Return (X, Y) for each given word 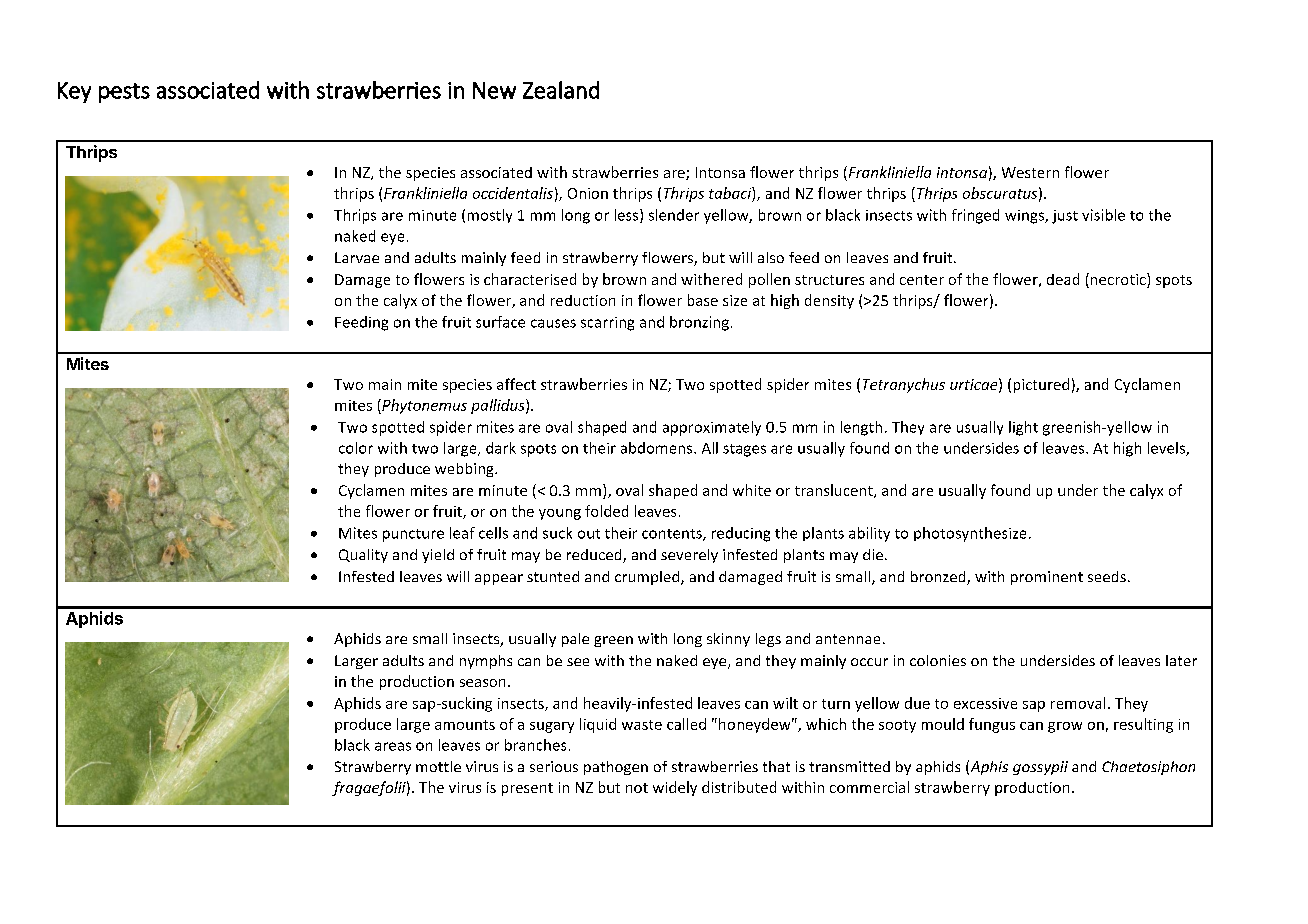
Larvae (357, 257)
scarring (607, 324)
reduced (595, 556)
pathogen (616, 768)
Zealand (561, 90)
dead (1063, 279)
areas (393, 746)
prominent (1047, 578)
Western (1030, 172)
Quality (363, 556)
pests (124, 93)
